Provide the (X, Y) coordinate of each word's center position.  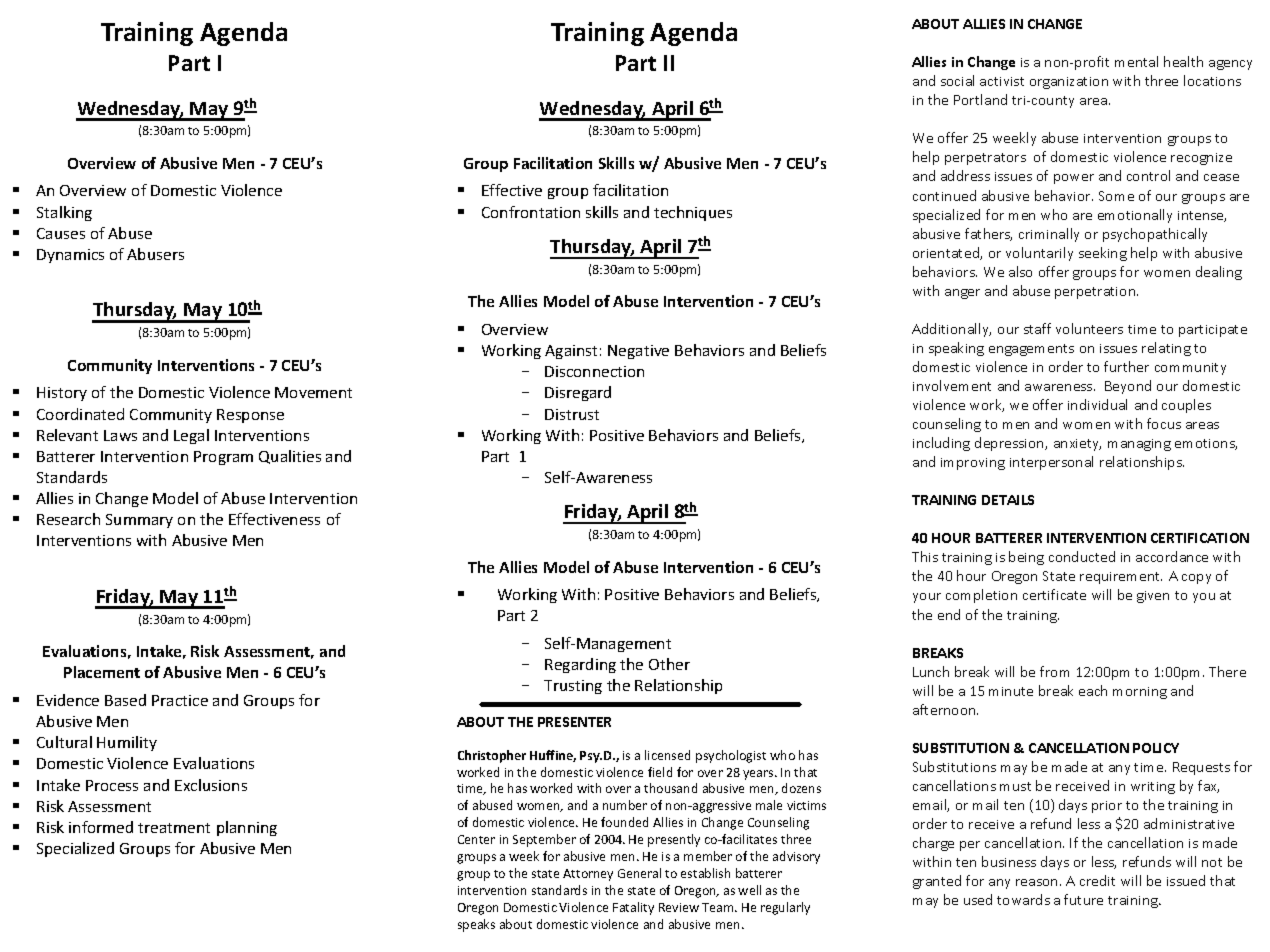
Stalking (64, 213)
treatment (174, 828)
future (1083, 899)
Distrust (572, 414)
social (957, 80)
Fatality (633, 908)
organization (1069, 83)
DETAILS (1008, 500)
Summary (139, 521)
